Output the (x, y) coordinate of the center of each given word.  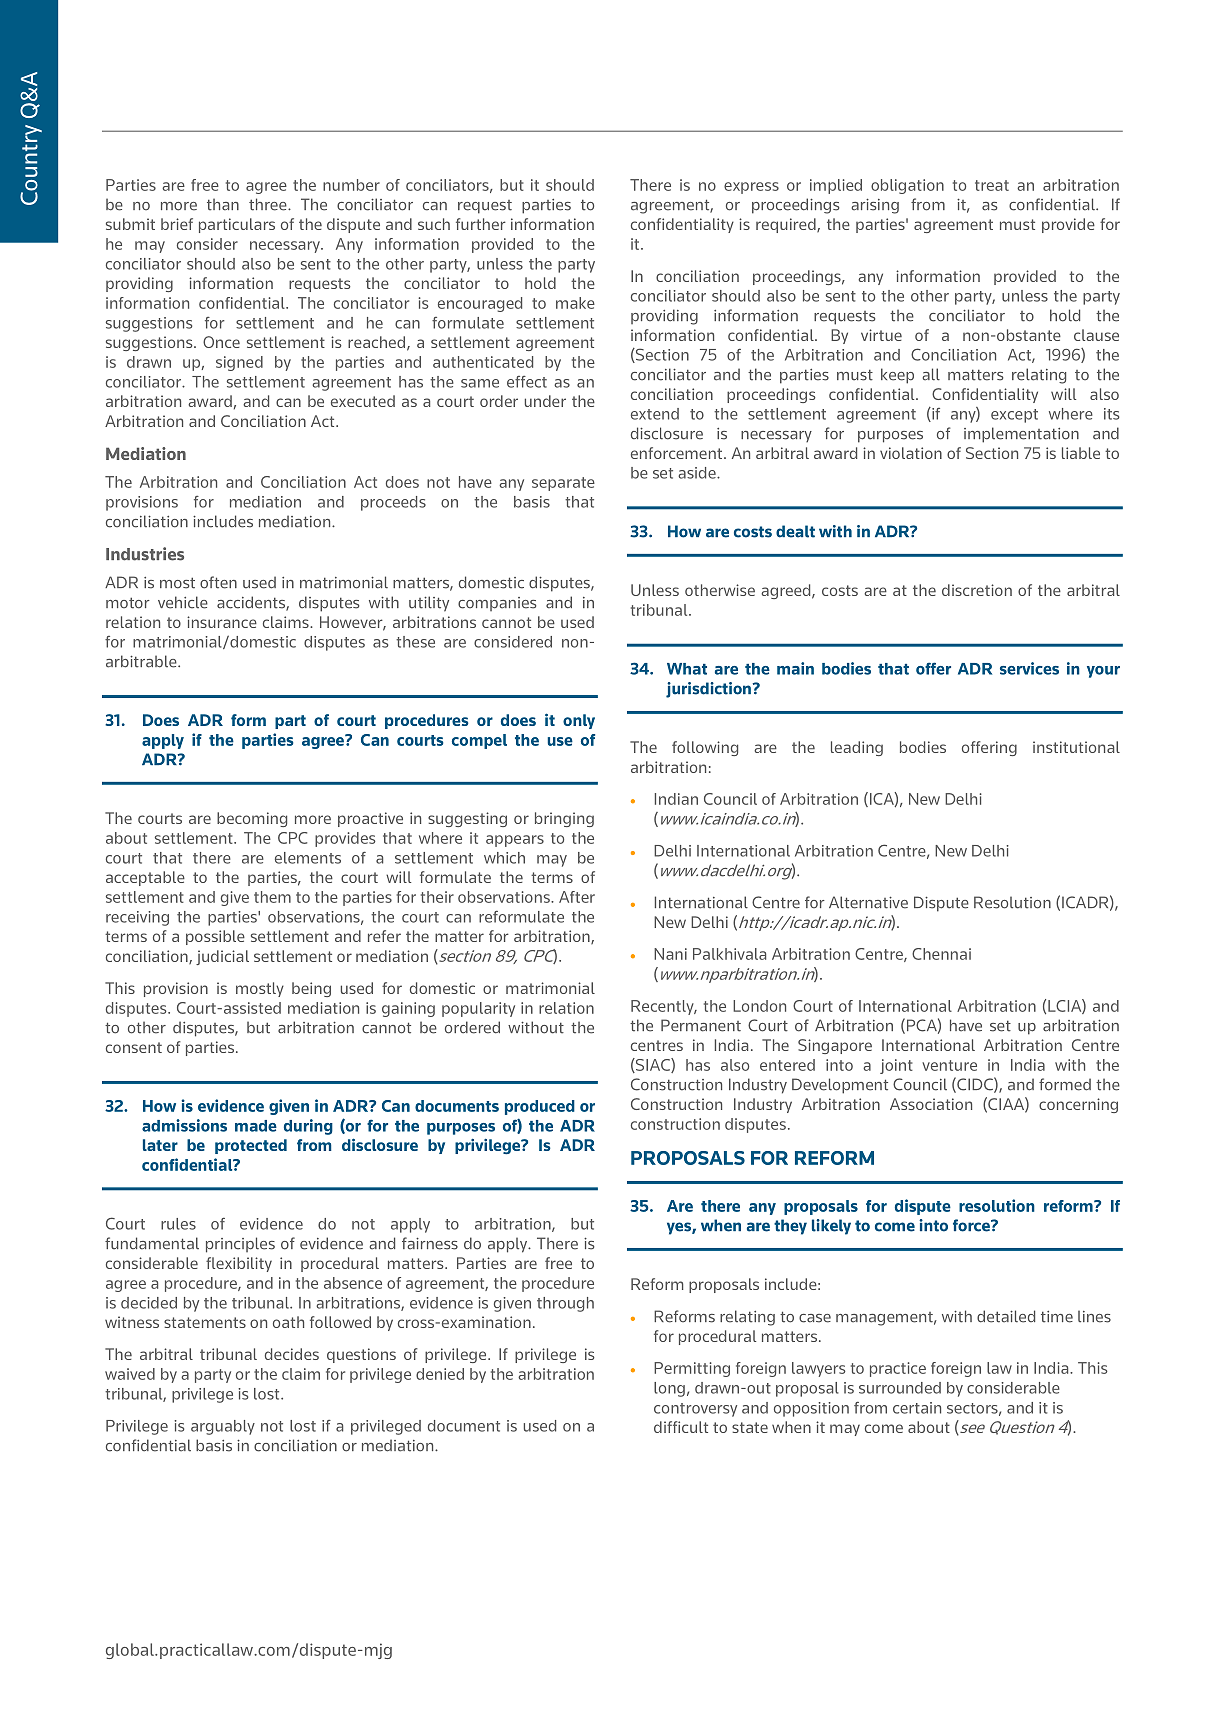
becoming (252, 819)
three (269, 204)
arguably (223, 1427)
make (575, 303)
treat (992, 185)
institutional (1076, 747)
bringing (564, 819)
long (669, 1389)
